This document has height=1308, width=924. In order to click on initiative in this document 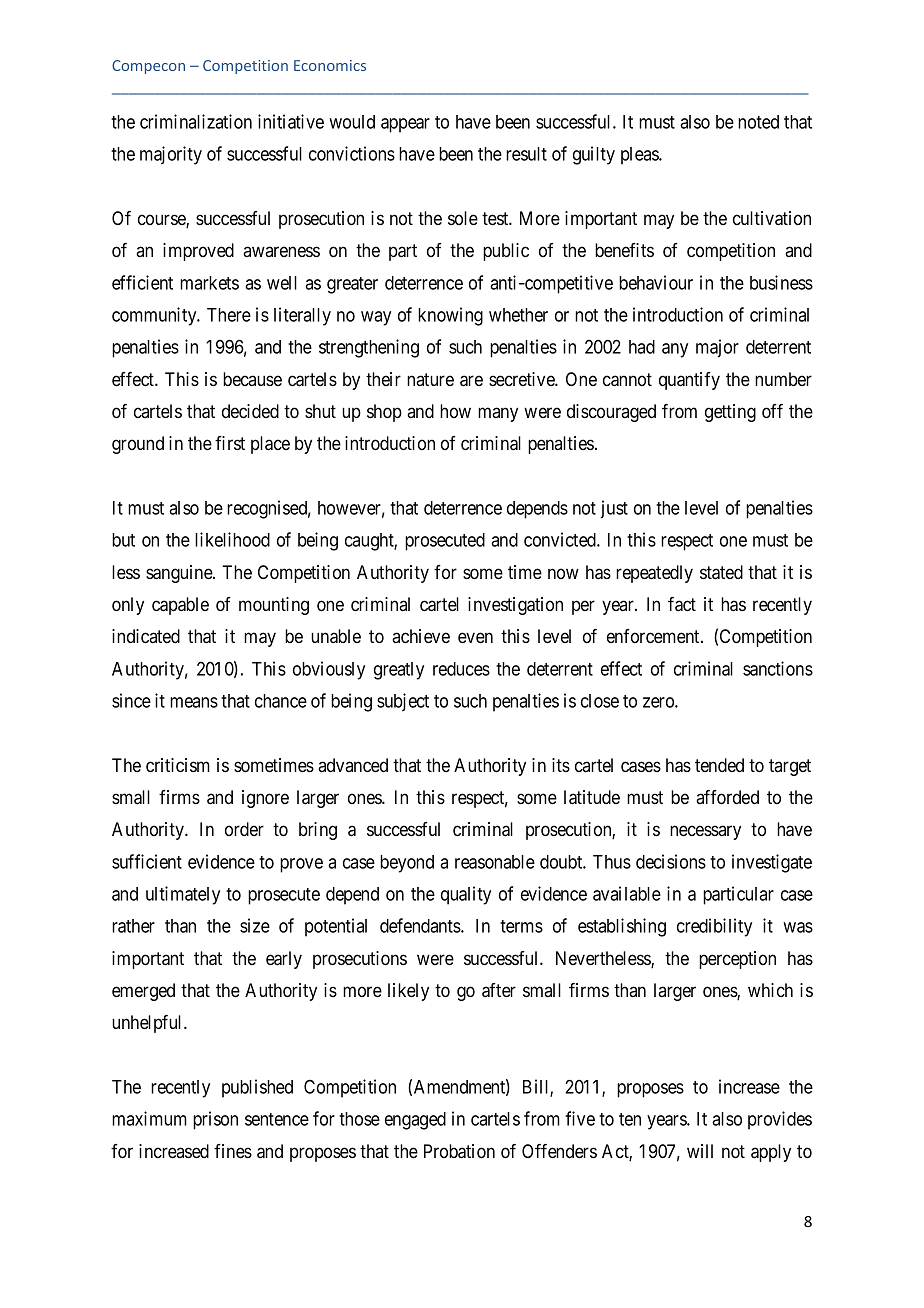, I will do `click(291, 121)`.
